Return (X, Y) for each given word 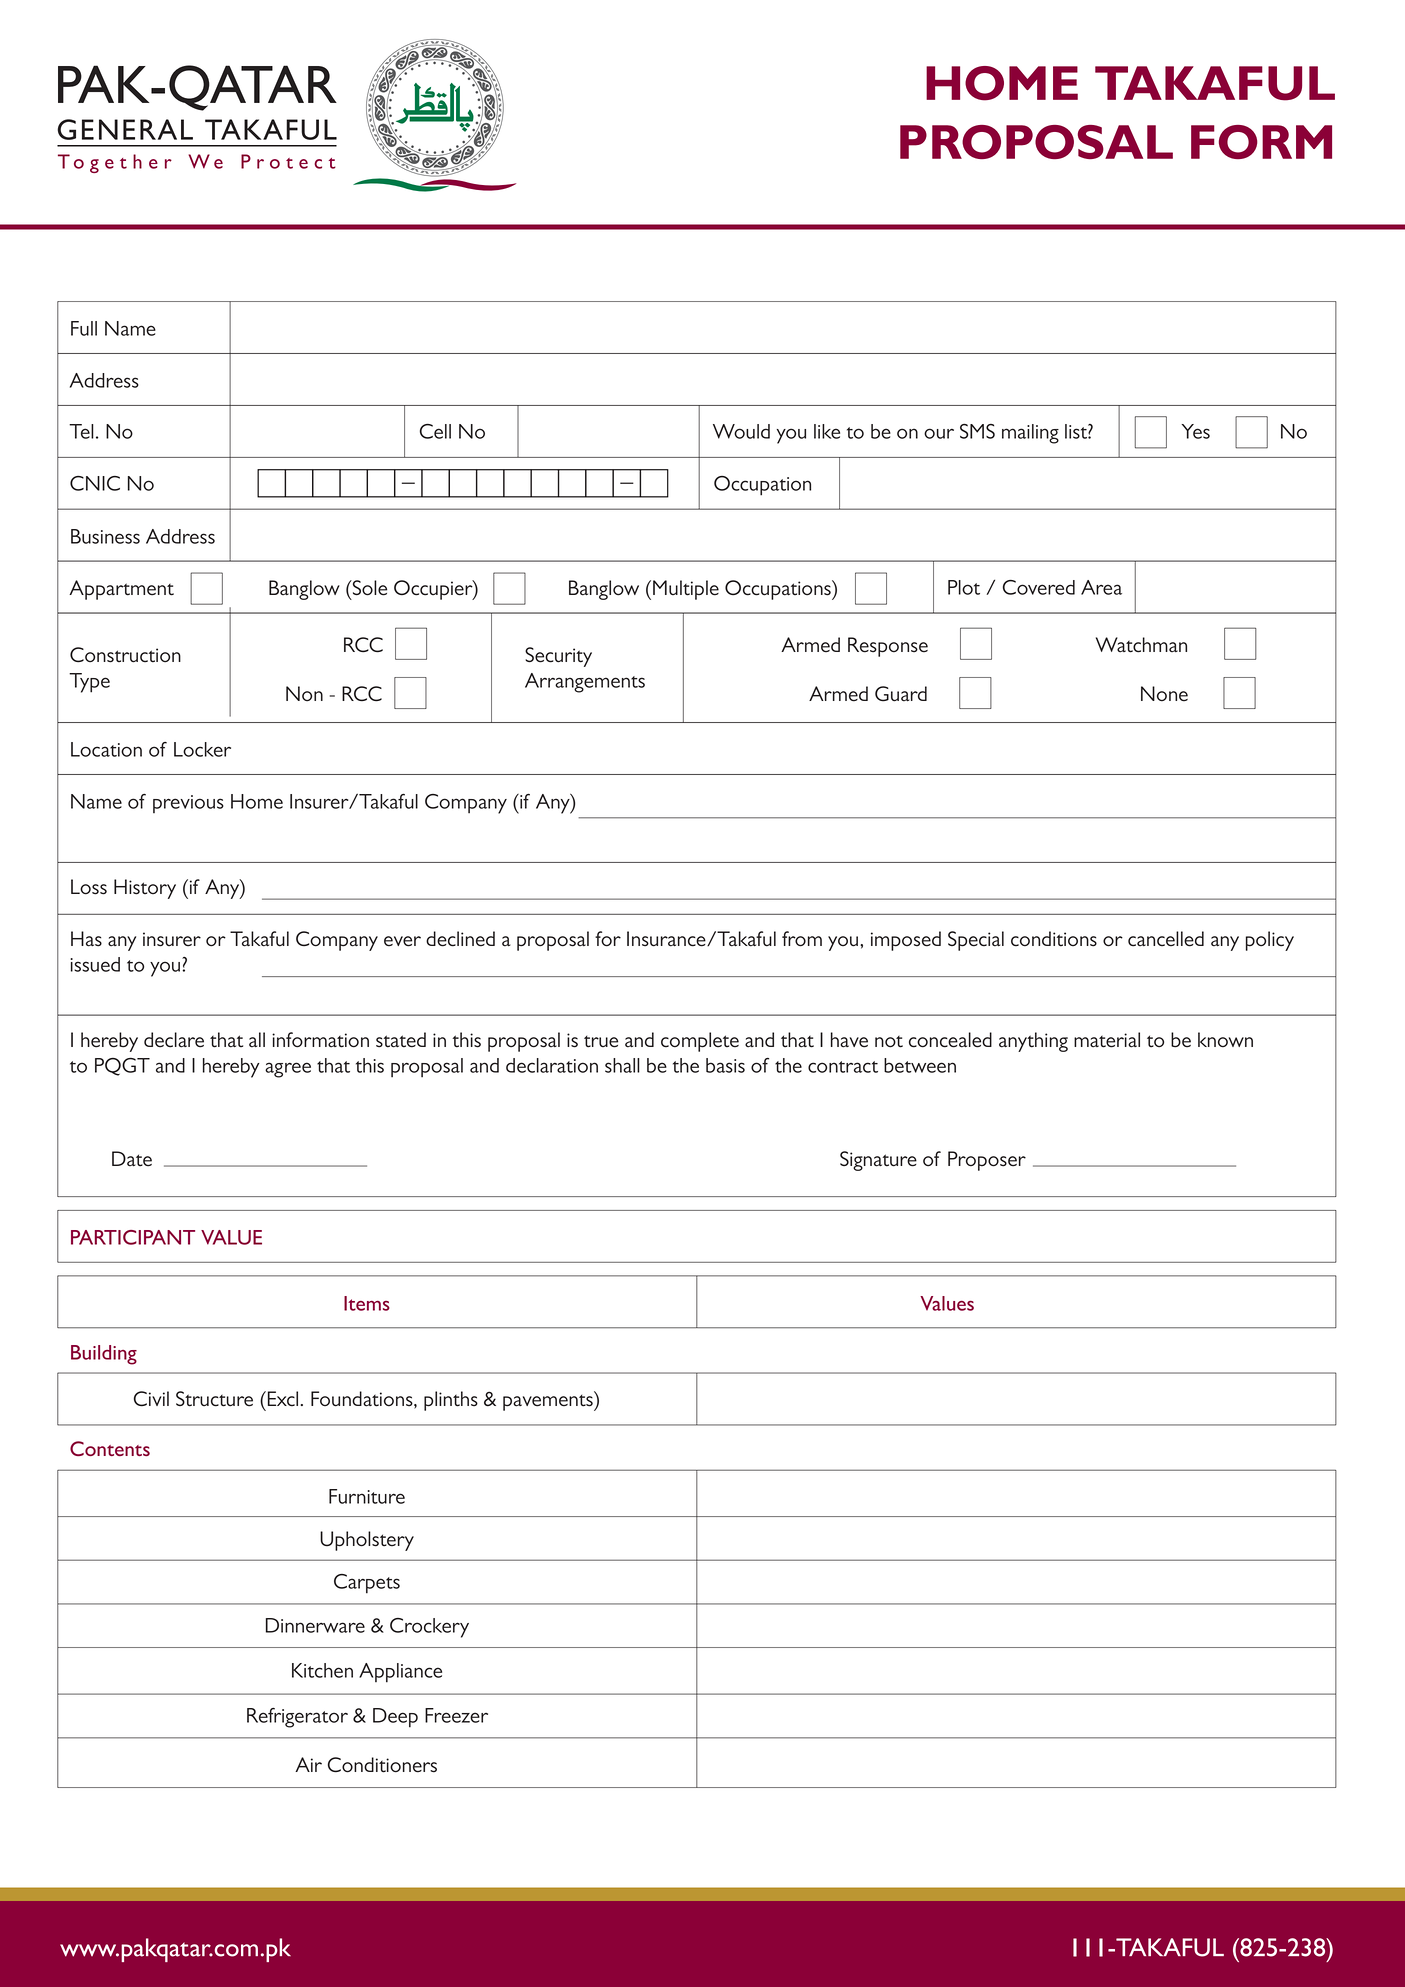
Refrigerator (297, 1718)
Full (84, 328)
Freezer (456, 1715)
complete (700, 1042)
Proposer (987, 1161)
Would (741, 431)
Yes (1195, 431)
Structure (214, 1399)
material (1107, 1040)
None (1164, 694)
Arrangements (585, 683)
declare (174, 1040)
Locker (202, 749)
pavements (549, 1401)
